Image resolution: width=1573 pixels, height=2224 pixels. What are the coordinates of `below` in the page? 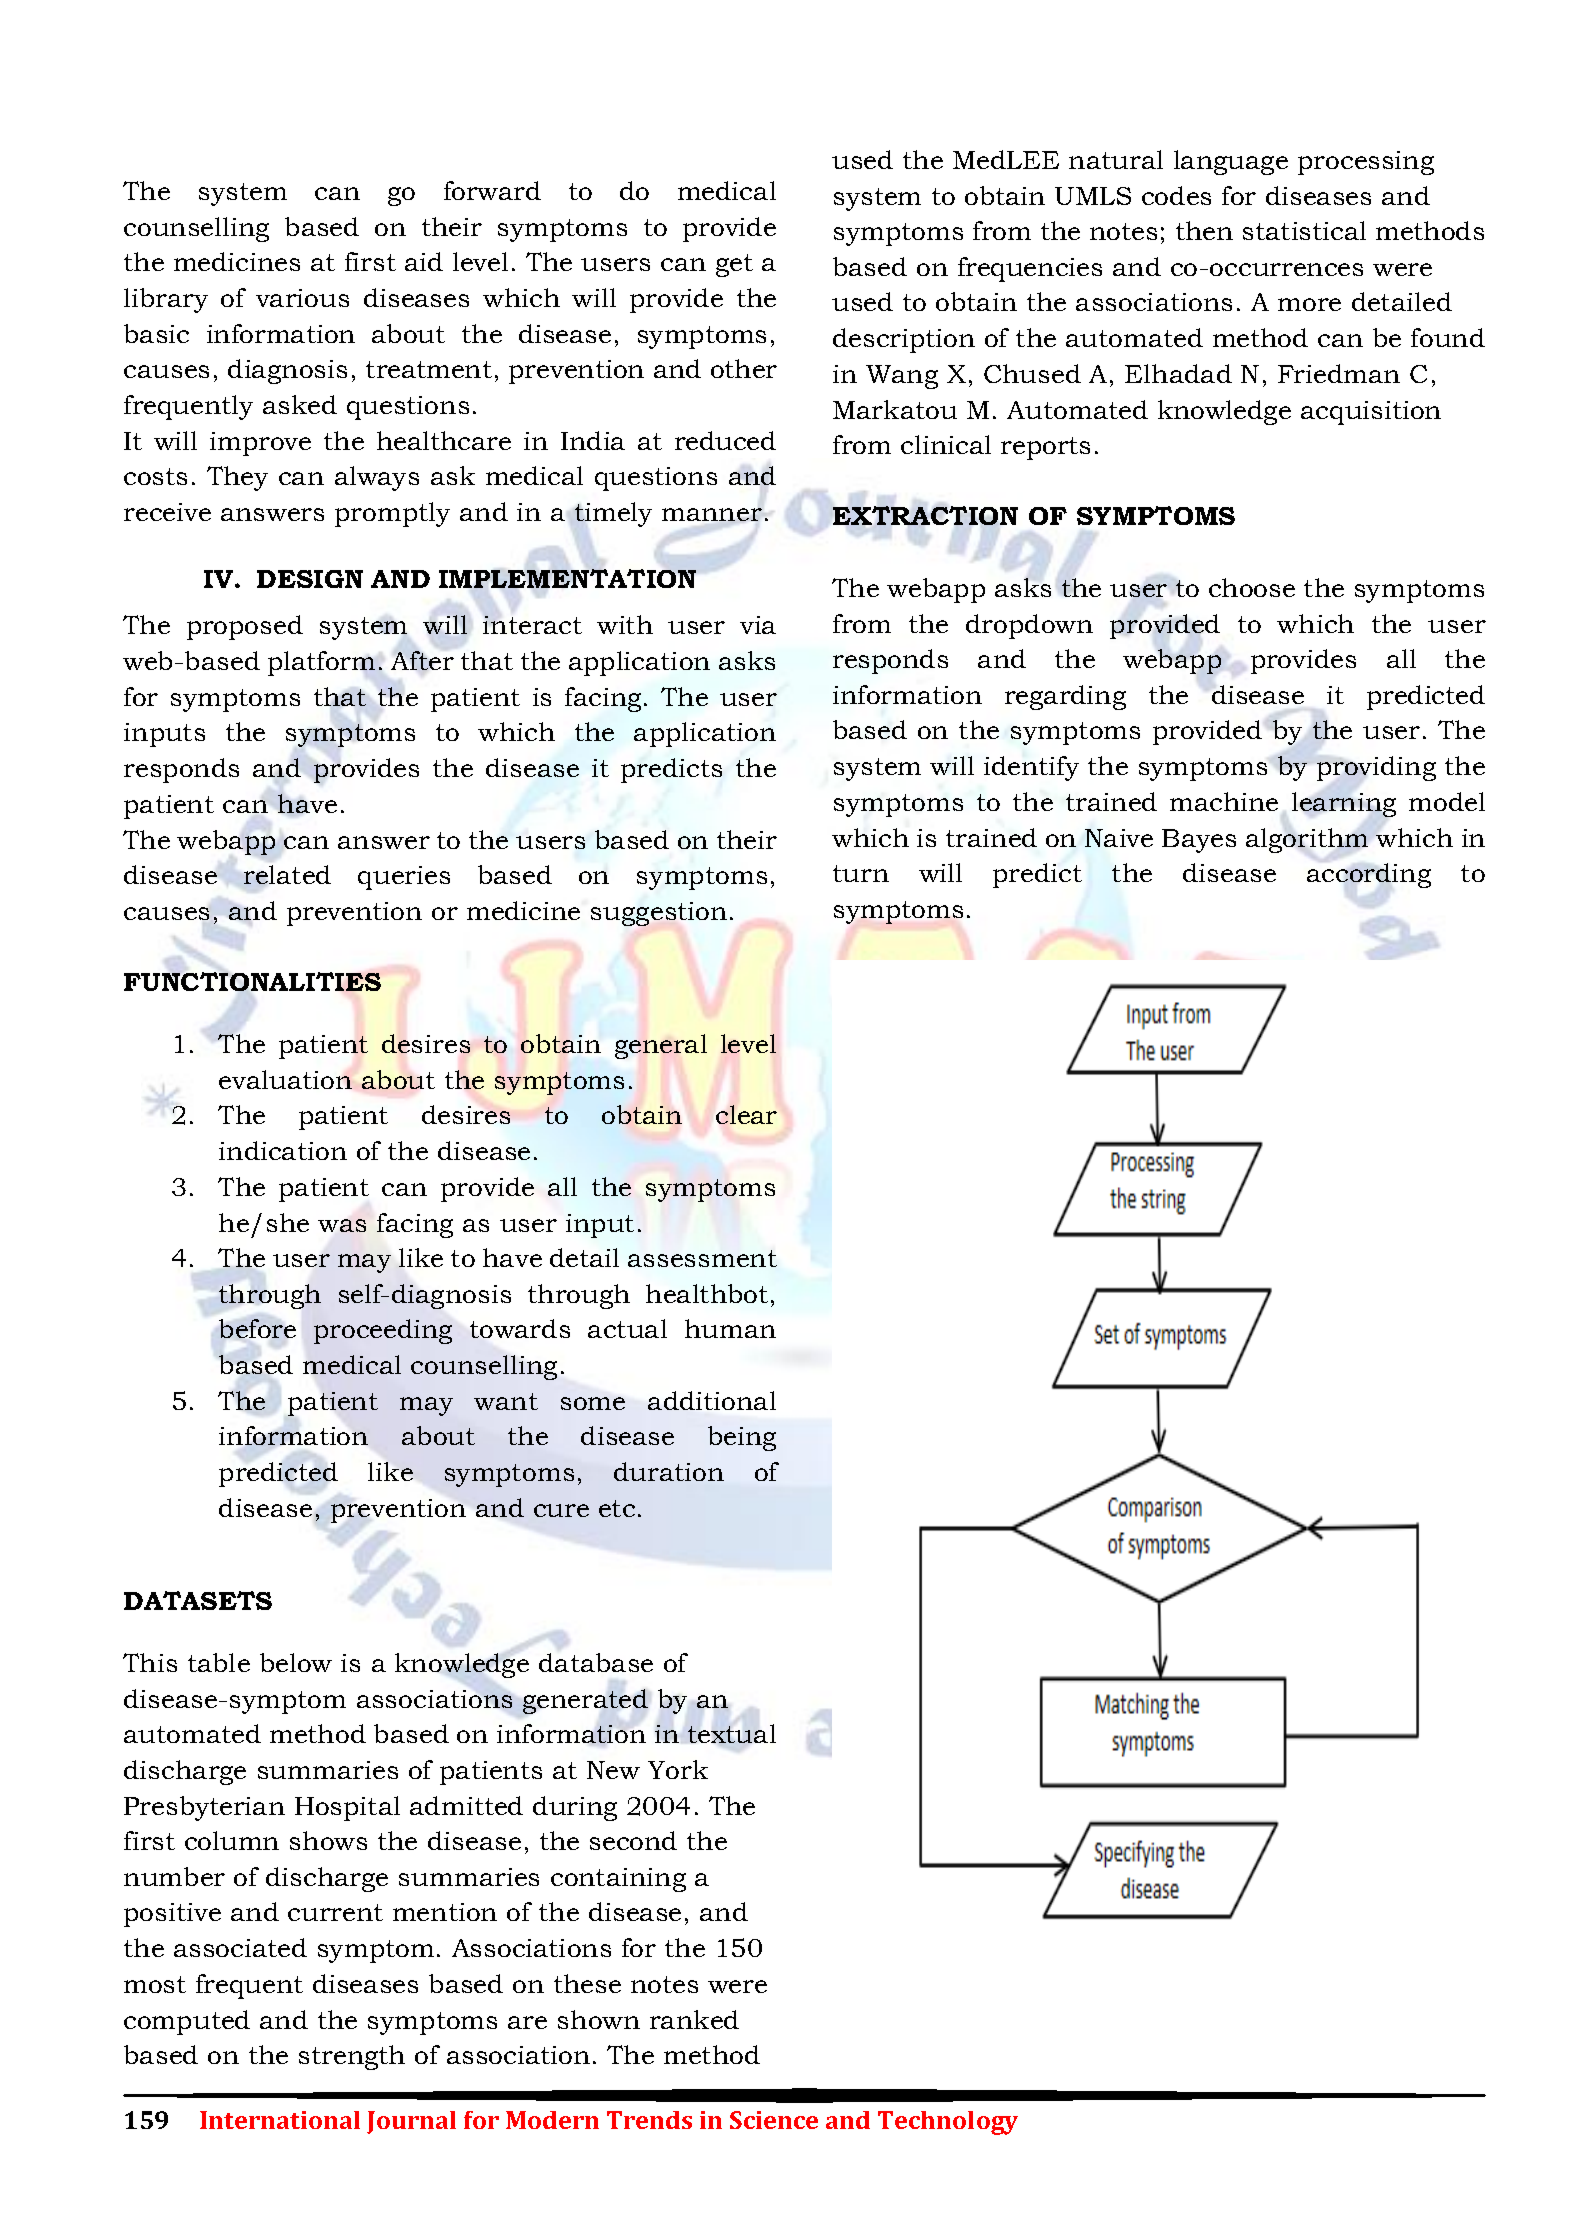 It's located at (296, 1662).
